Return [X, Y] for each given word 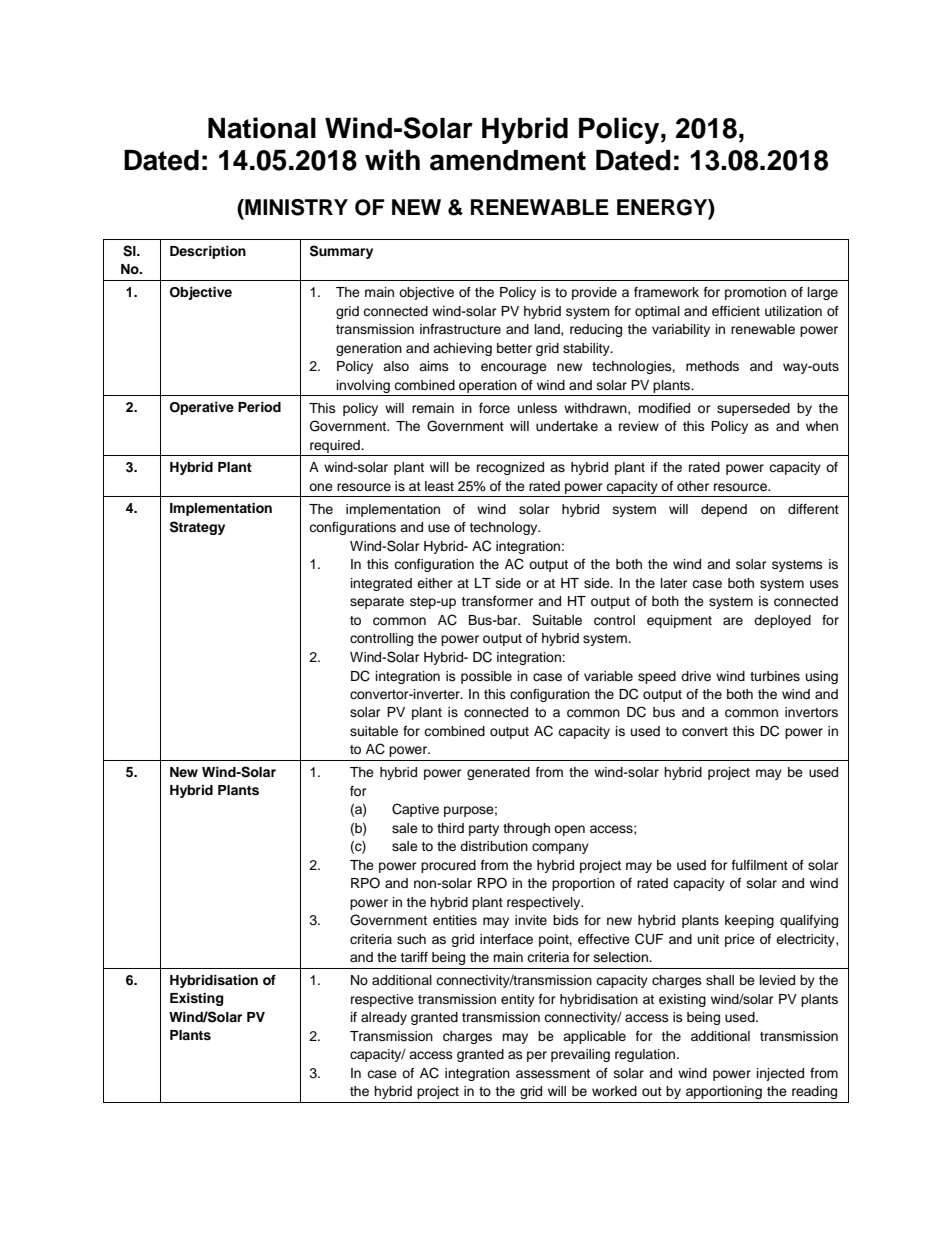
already [384, 1018]
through [526, 829]
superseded [753, 409]
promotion [755, 293]
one [321, 487]
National [262, 128]
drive [696, 676]
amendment [508, 160]
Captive [415, 810]
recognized [510, 468]
